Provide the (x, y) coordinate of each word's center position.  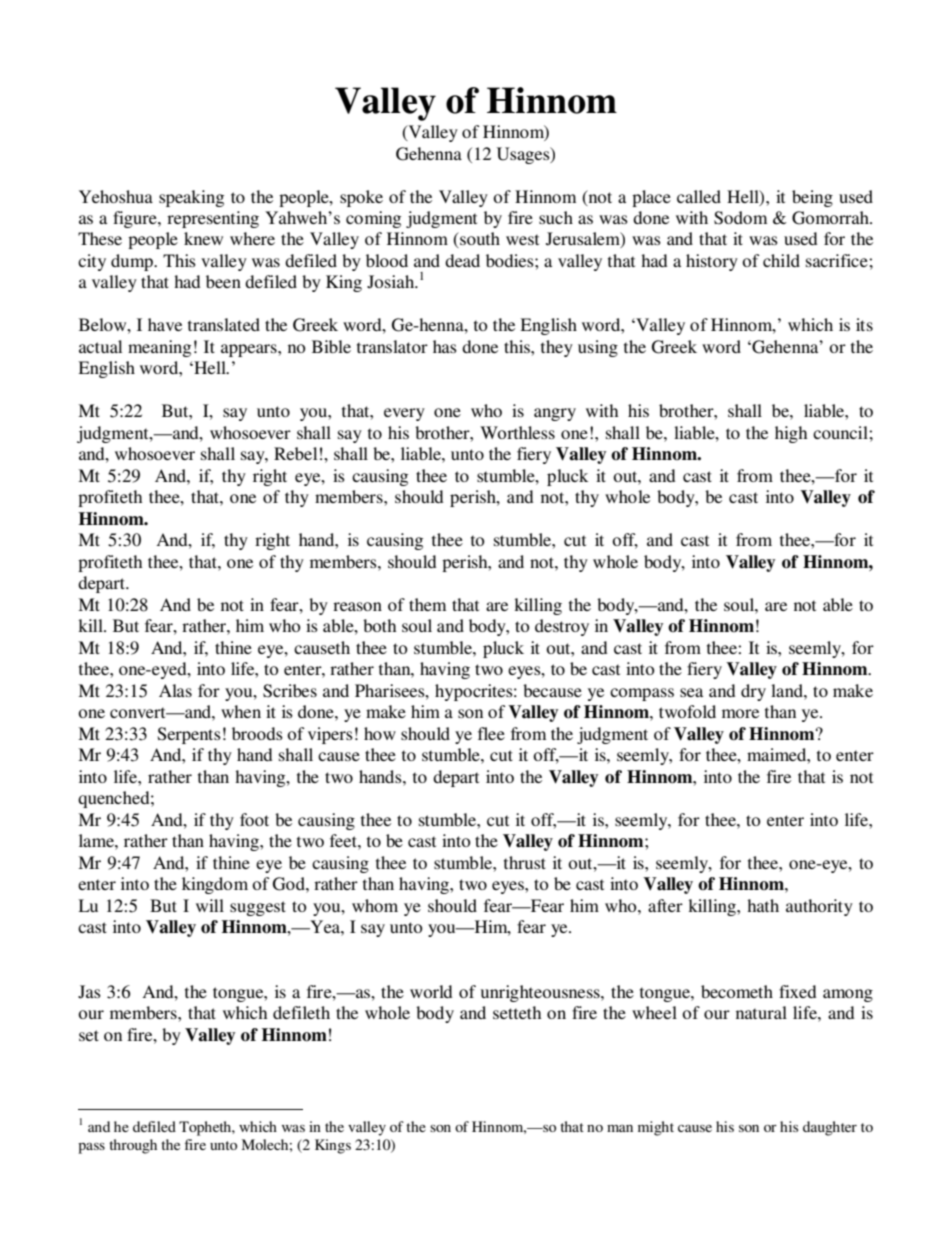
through (133, 1146)
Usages (524, 155)
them (427, 604)
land (788, 690)
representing (213, 219)
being (812, 198)
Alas (175, 690)
